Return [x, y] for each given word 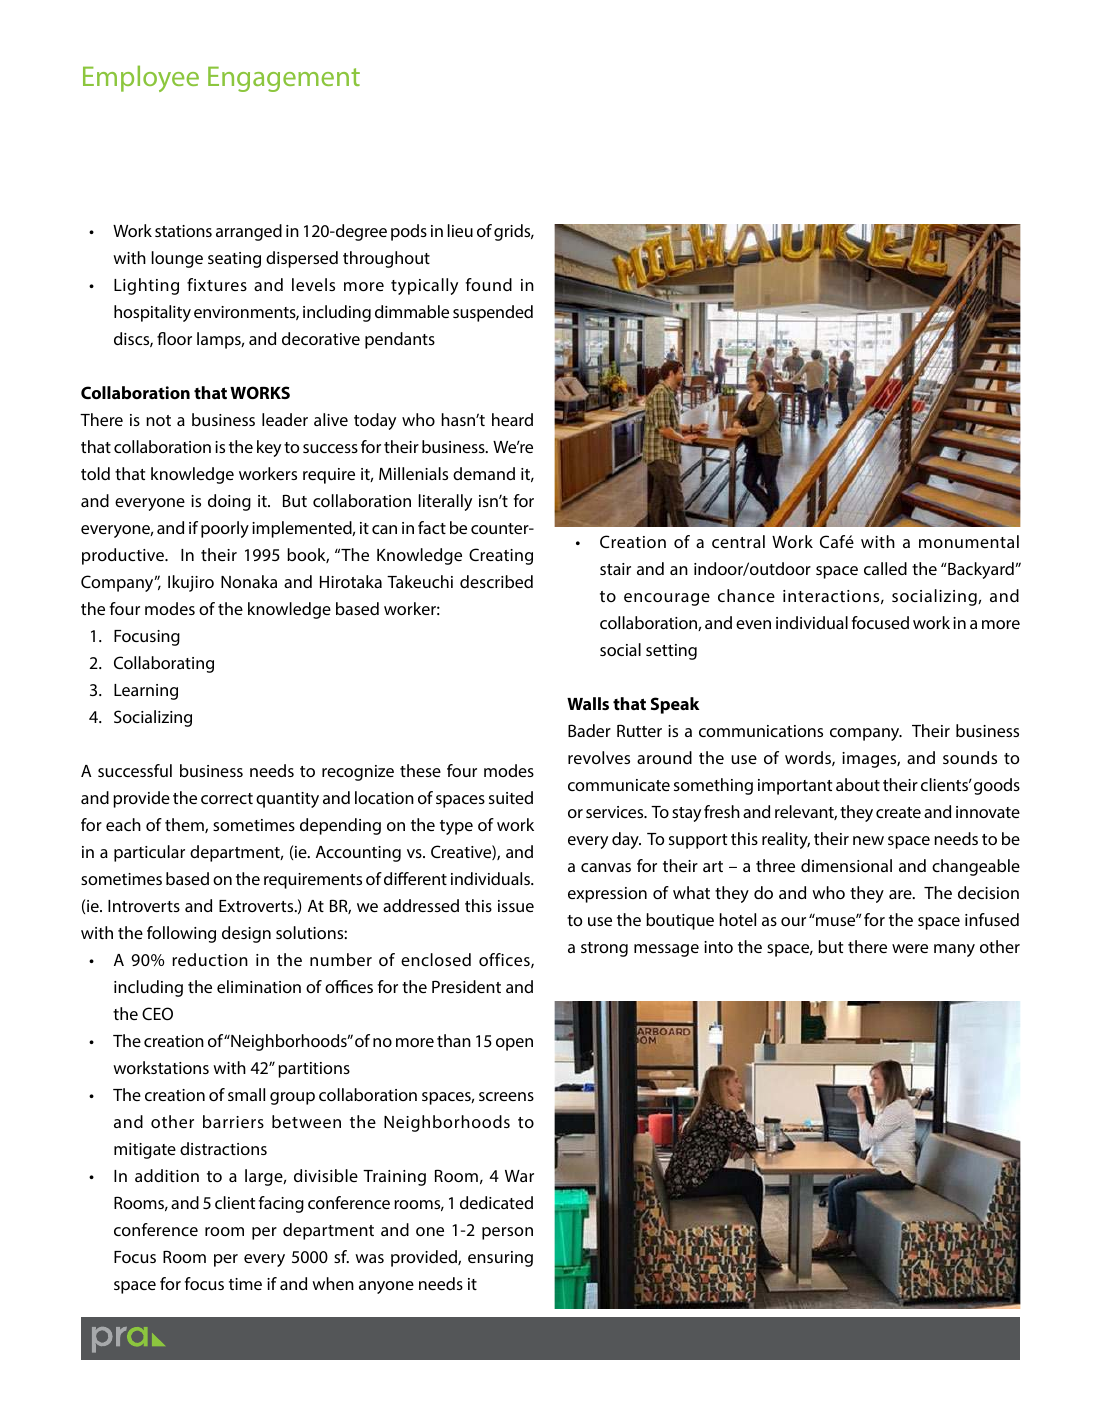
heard [512, 419]
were [910, 948]
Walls [588, 703]
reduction [210, 959]
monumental [969, 541]
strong [604, 949]
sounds [970, 757]
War [519, 1176]
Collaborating [164, 664]
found [489, 284]
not [158, 420]
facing [281, 1204]
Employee [141, 78]
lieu [460, 230]
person [507, 1233]
